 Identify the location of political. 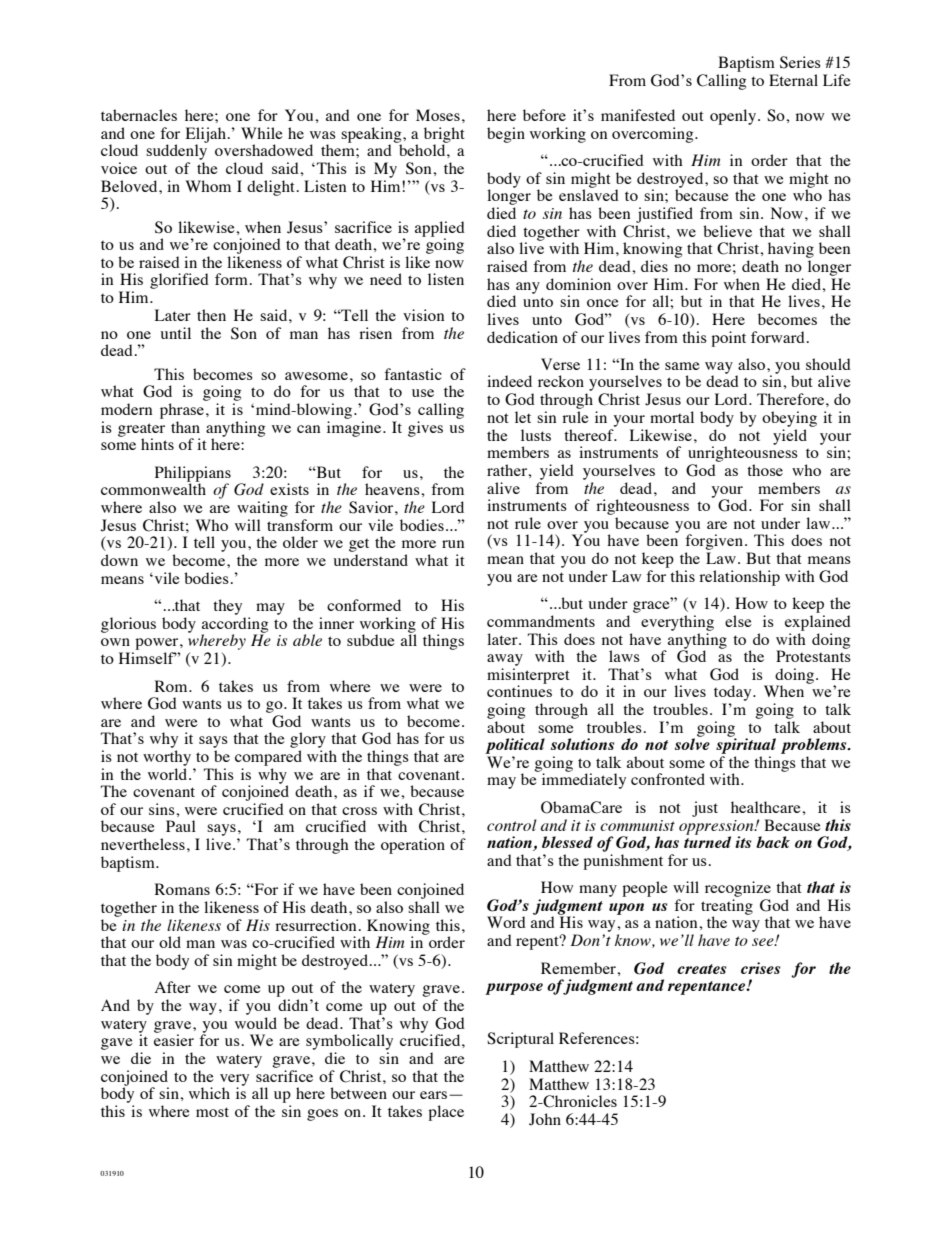
(515, 746).
